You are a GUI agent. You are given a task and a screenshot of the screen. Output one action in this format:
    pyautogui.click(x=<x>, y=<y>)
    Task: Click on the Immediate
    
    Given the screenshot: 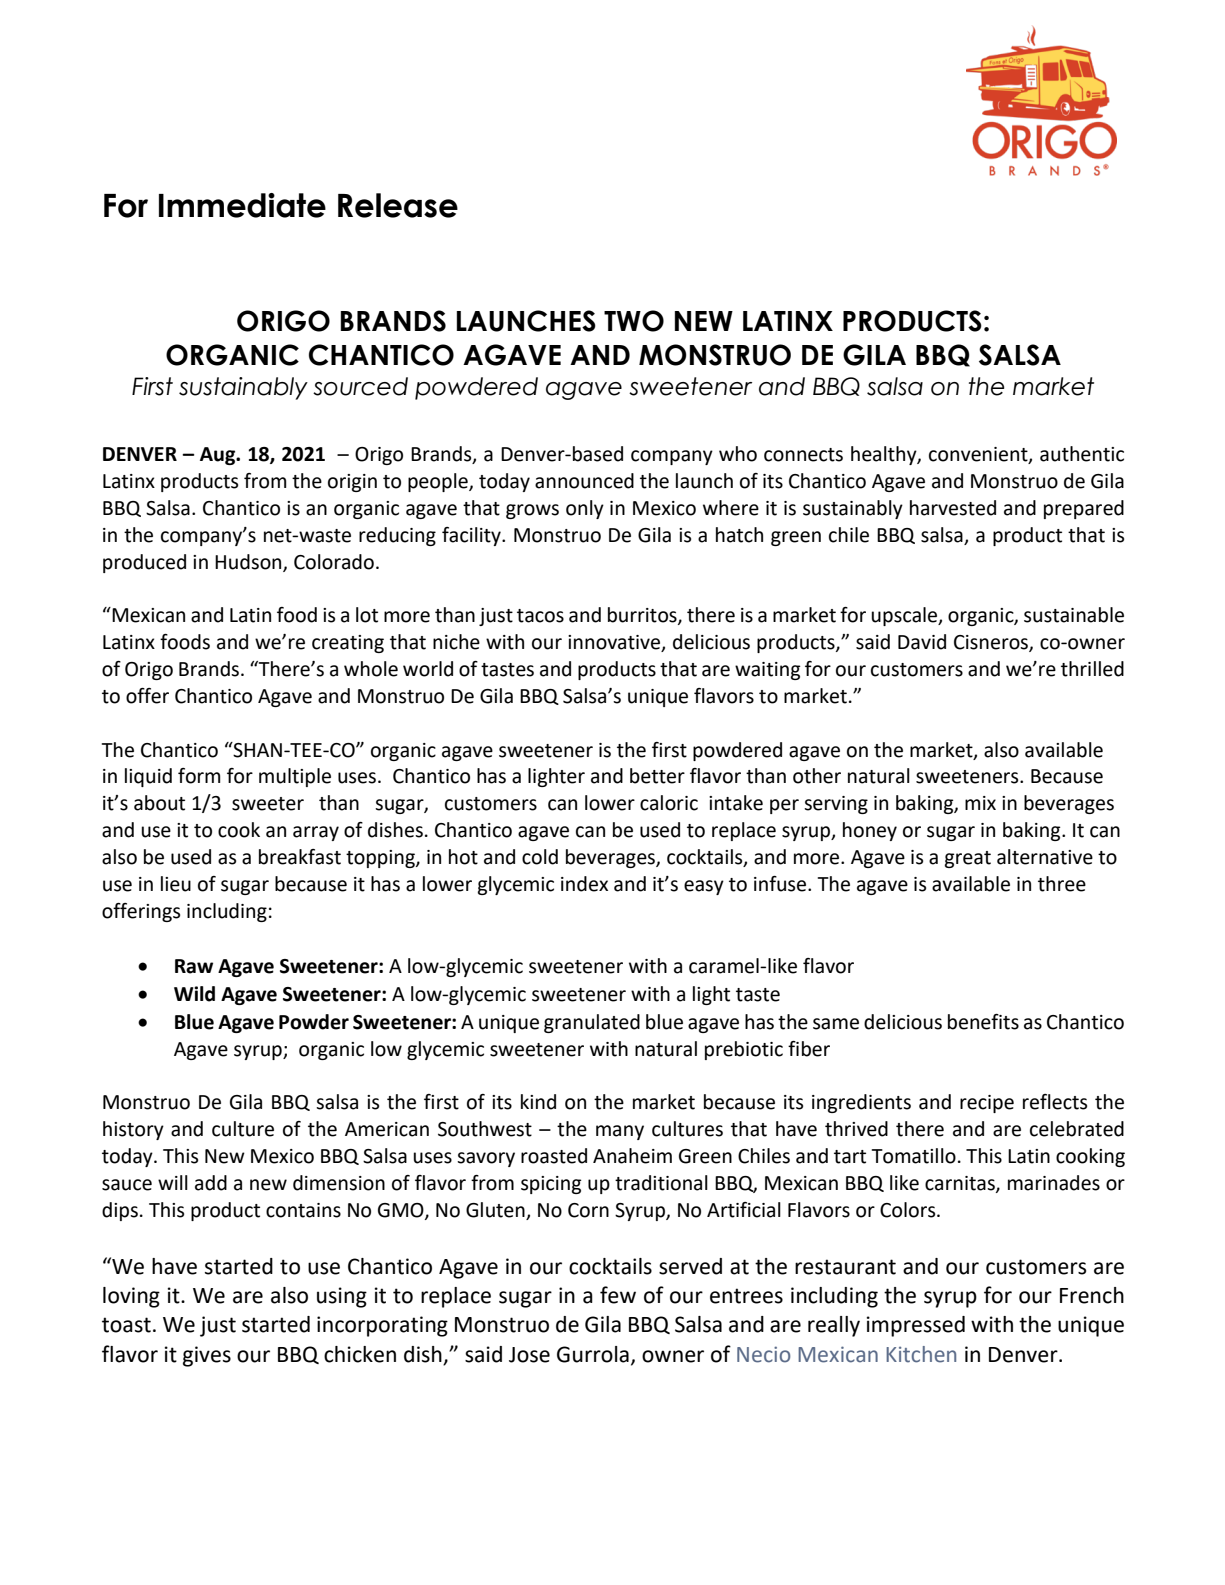 What is the action you would take?
    pyautogui.click(x=242, y=205)
